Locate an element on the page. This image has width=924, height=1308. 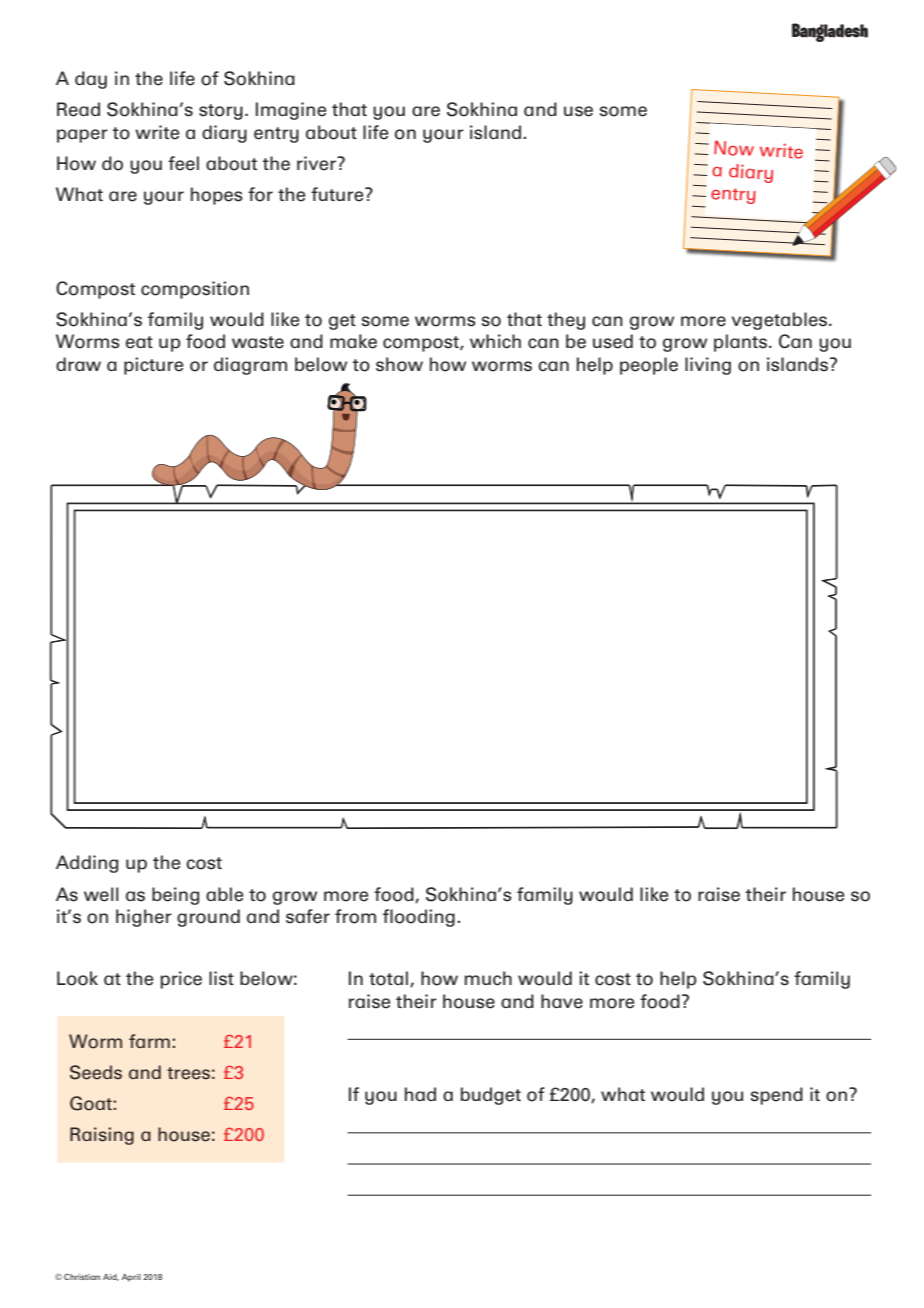
Imagine is located at coordinates (291, 111).
